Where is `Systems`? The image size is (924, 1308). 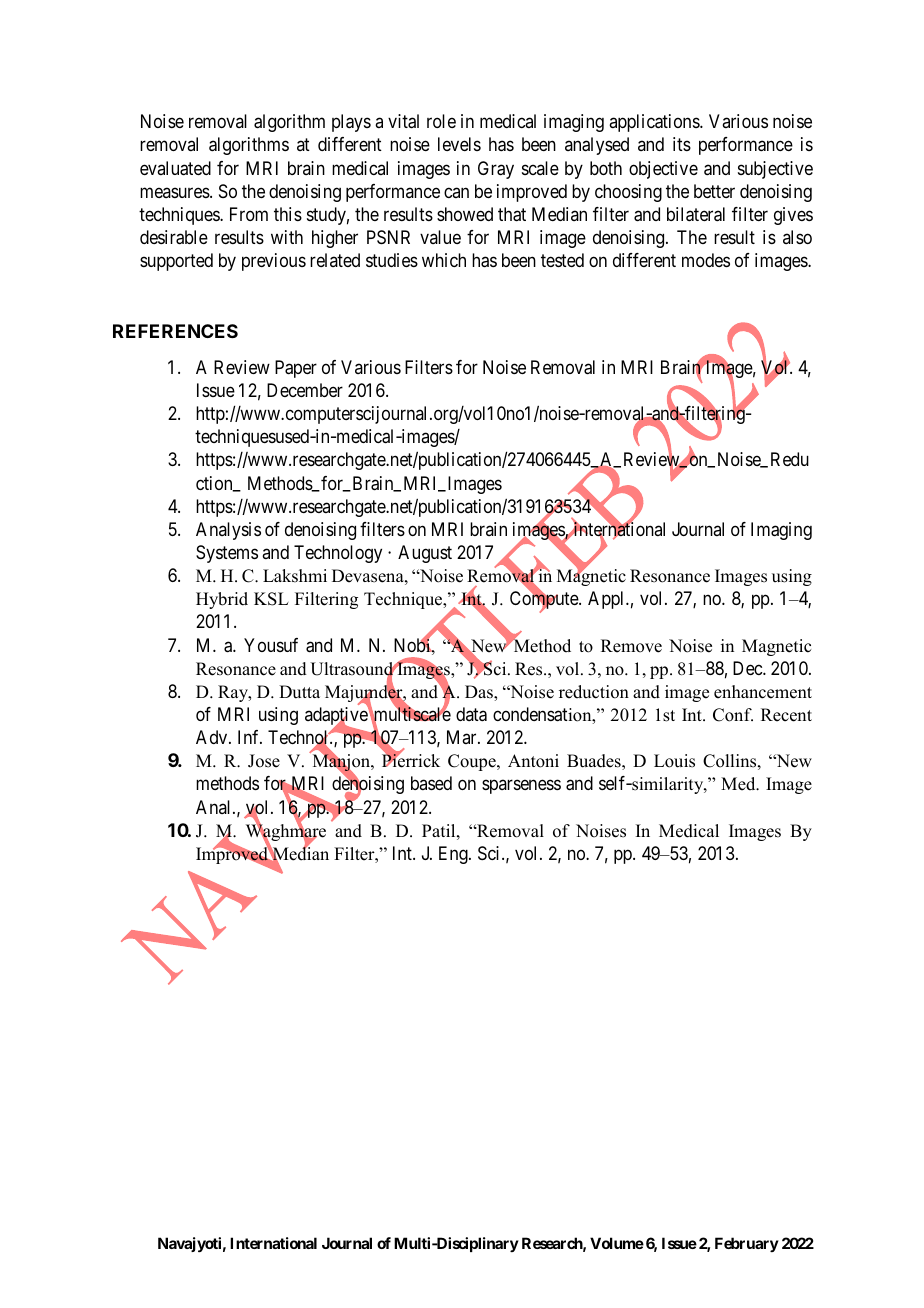
Systems is located at coordinates (227, 554).
